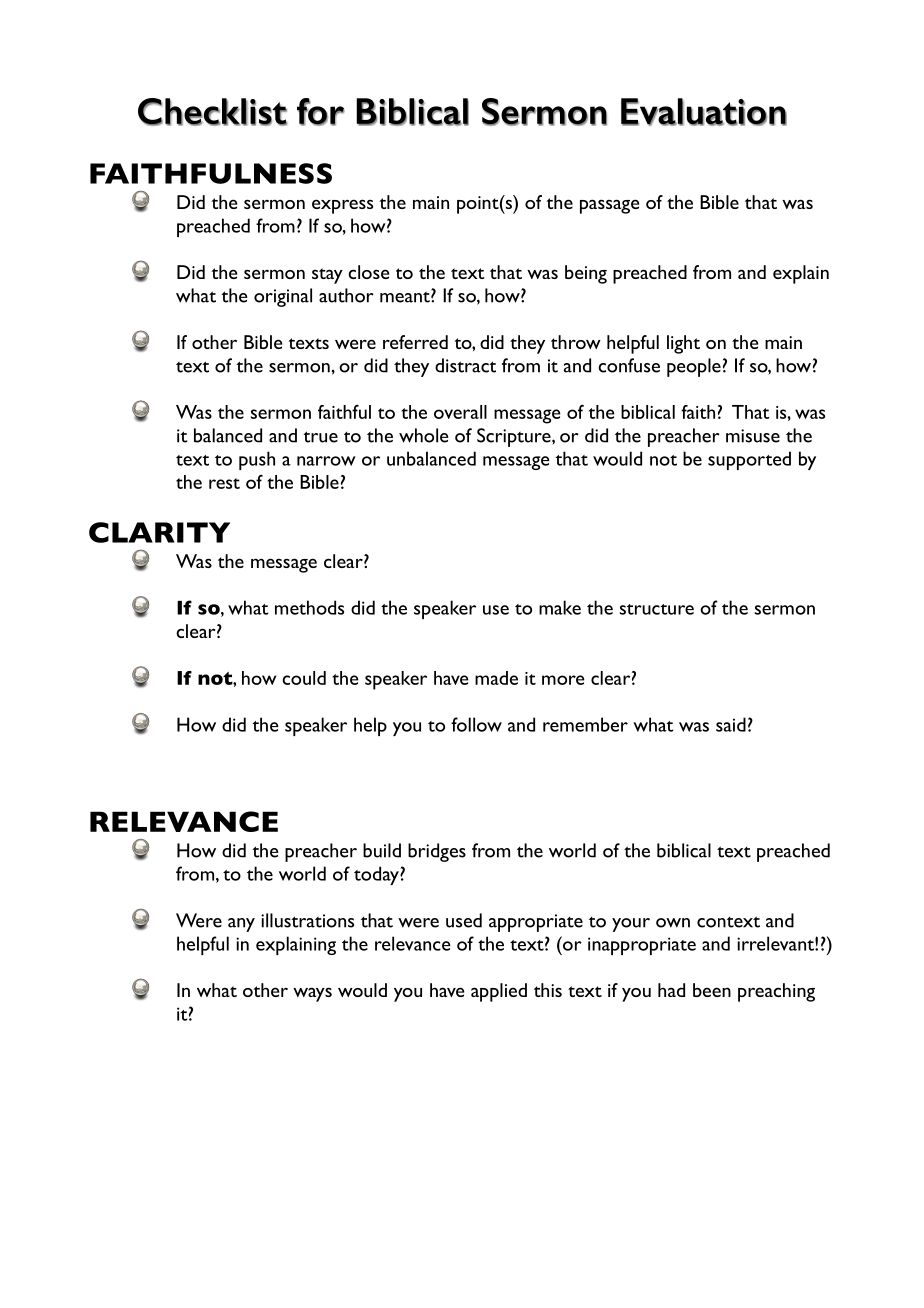 The image size is (924, 1308). I want to click on build, so click(382, 850).
